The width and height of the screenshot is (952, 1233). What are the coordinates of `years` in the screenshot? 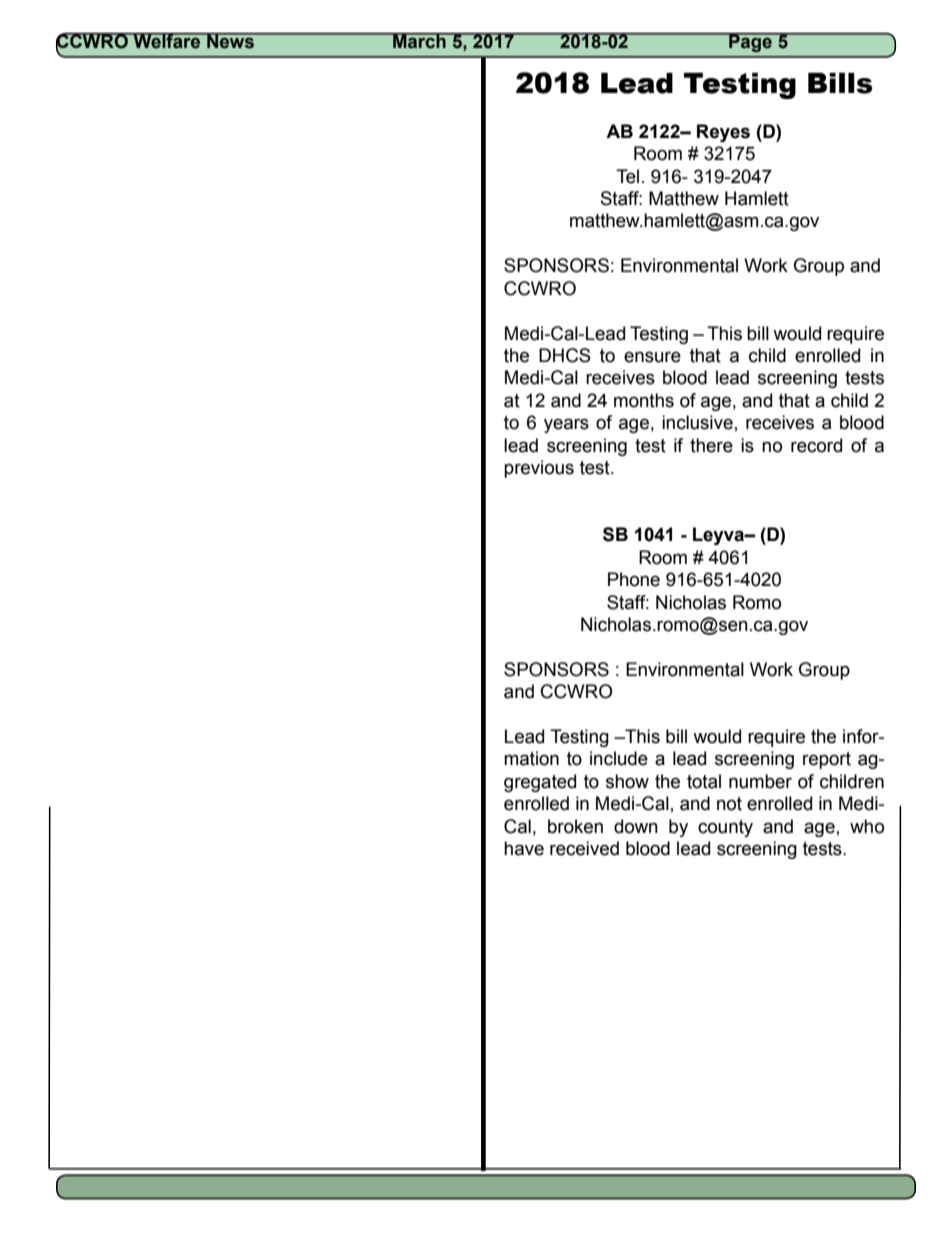 It's located at (566, 425).
